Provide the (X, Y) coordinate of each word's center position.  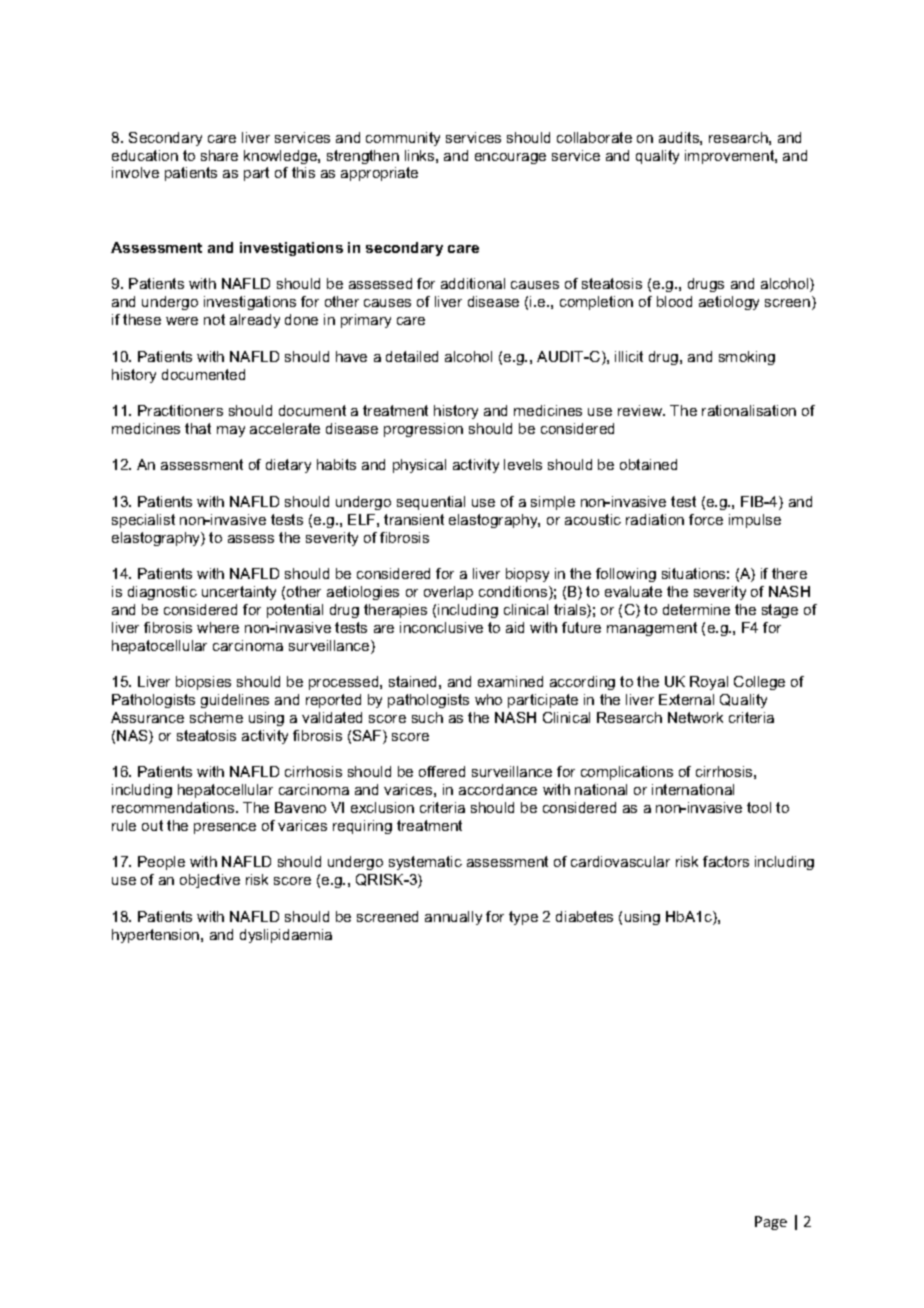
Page (771, 1223)
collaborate (594, 137)
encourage (510, 158)
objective (210, 881)
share (219, 155)
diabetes (584, 916)
